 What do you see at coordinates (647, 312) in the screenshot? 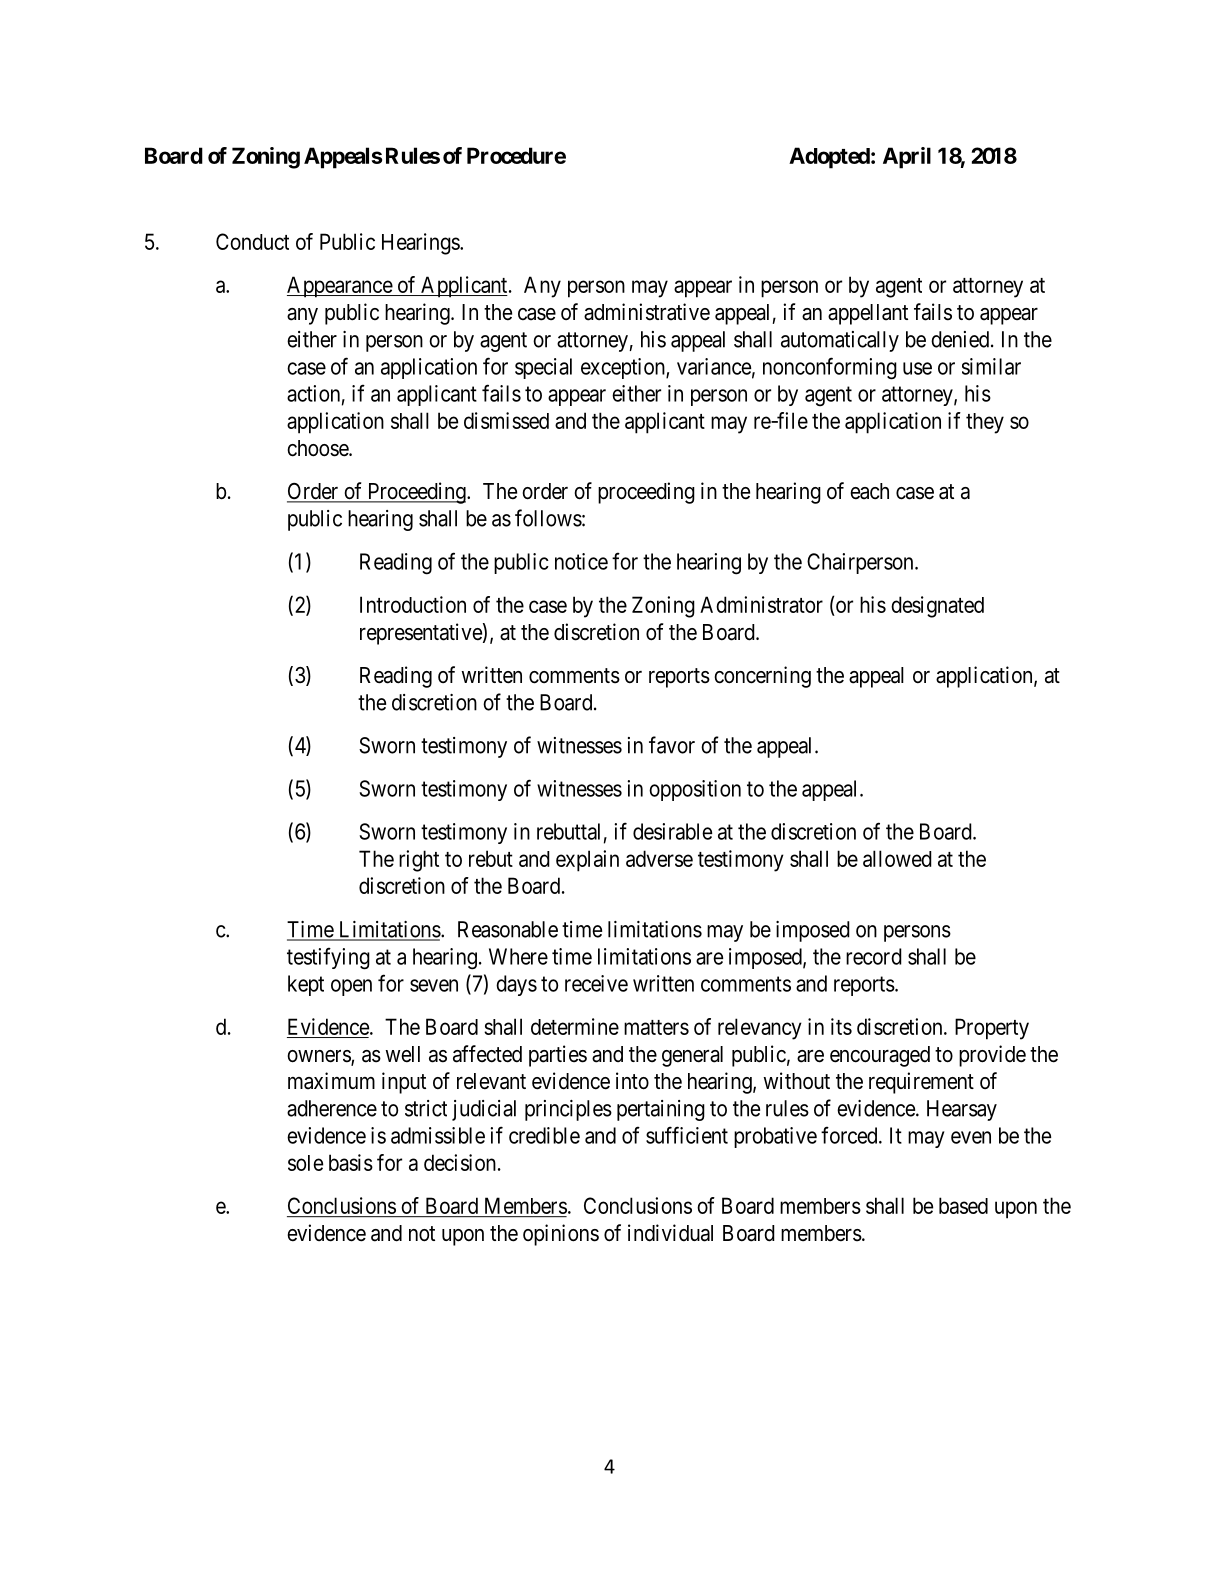
I see `administrative` at bounding box center [647, 312].
